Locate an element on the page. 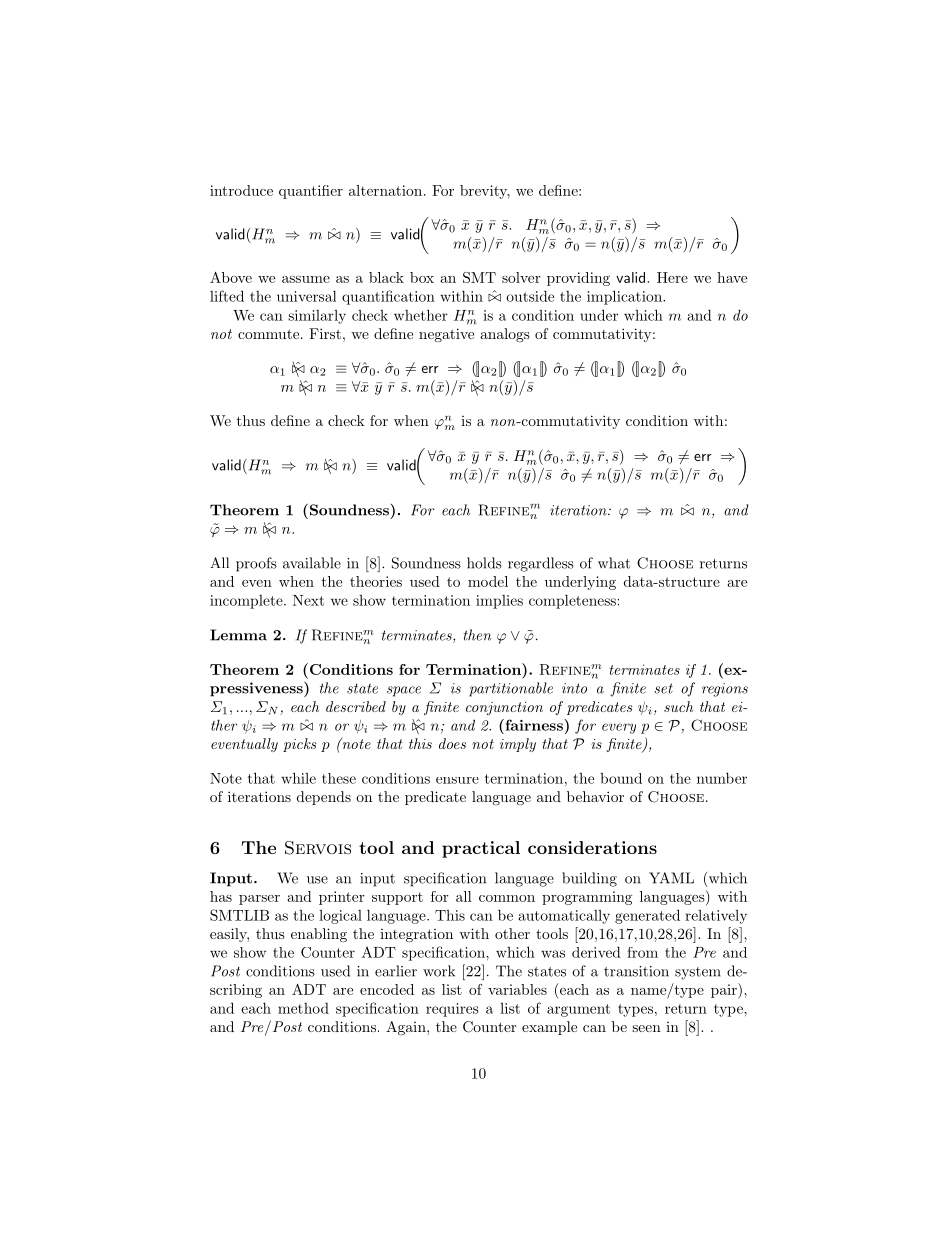  such is located at coordinates (678, 706).
